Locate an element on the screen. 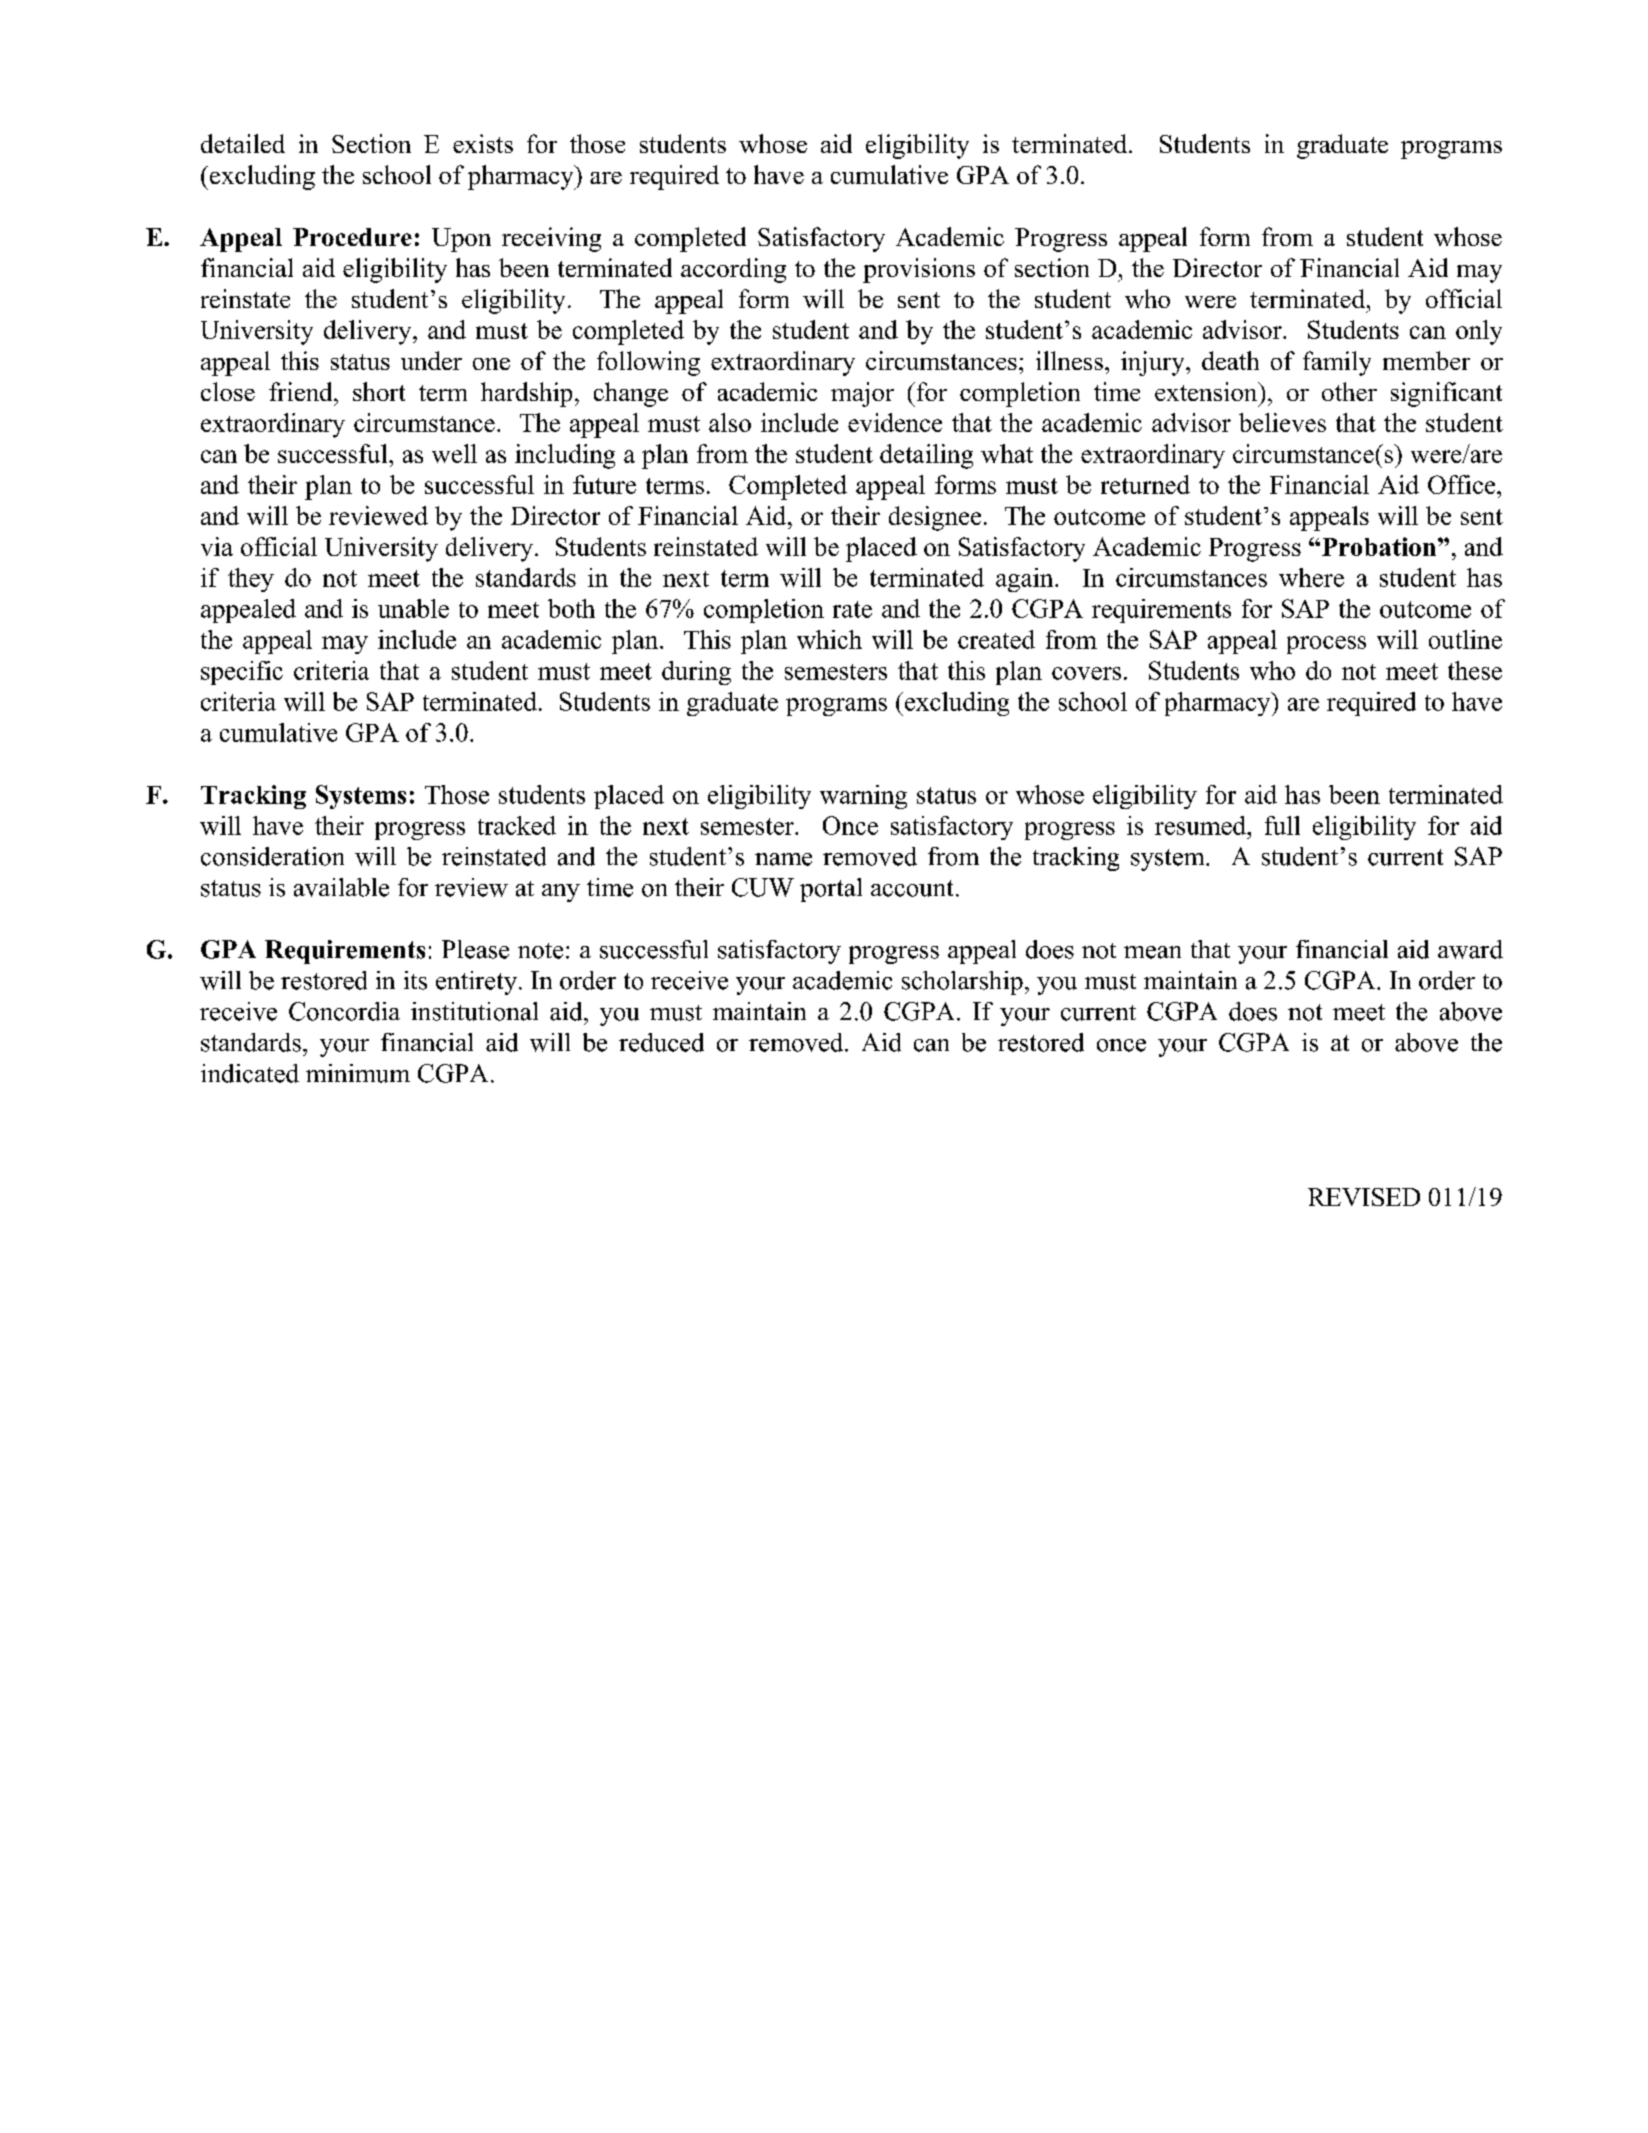  only is located at coordinates (1479, 332).
